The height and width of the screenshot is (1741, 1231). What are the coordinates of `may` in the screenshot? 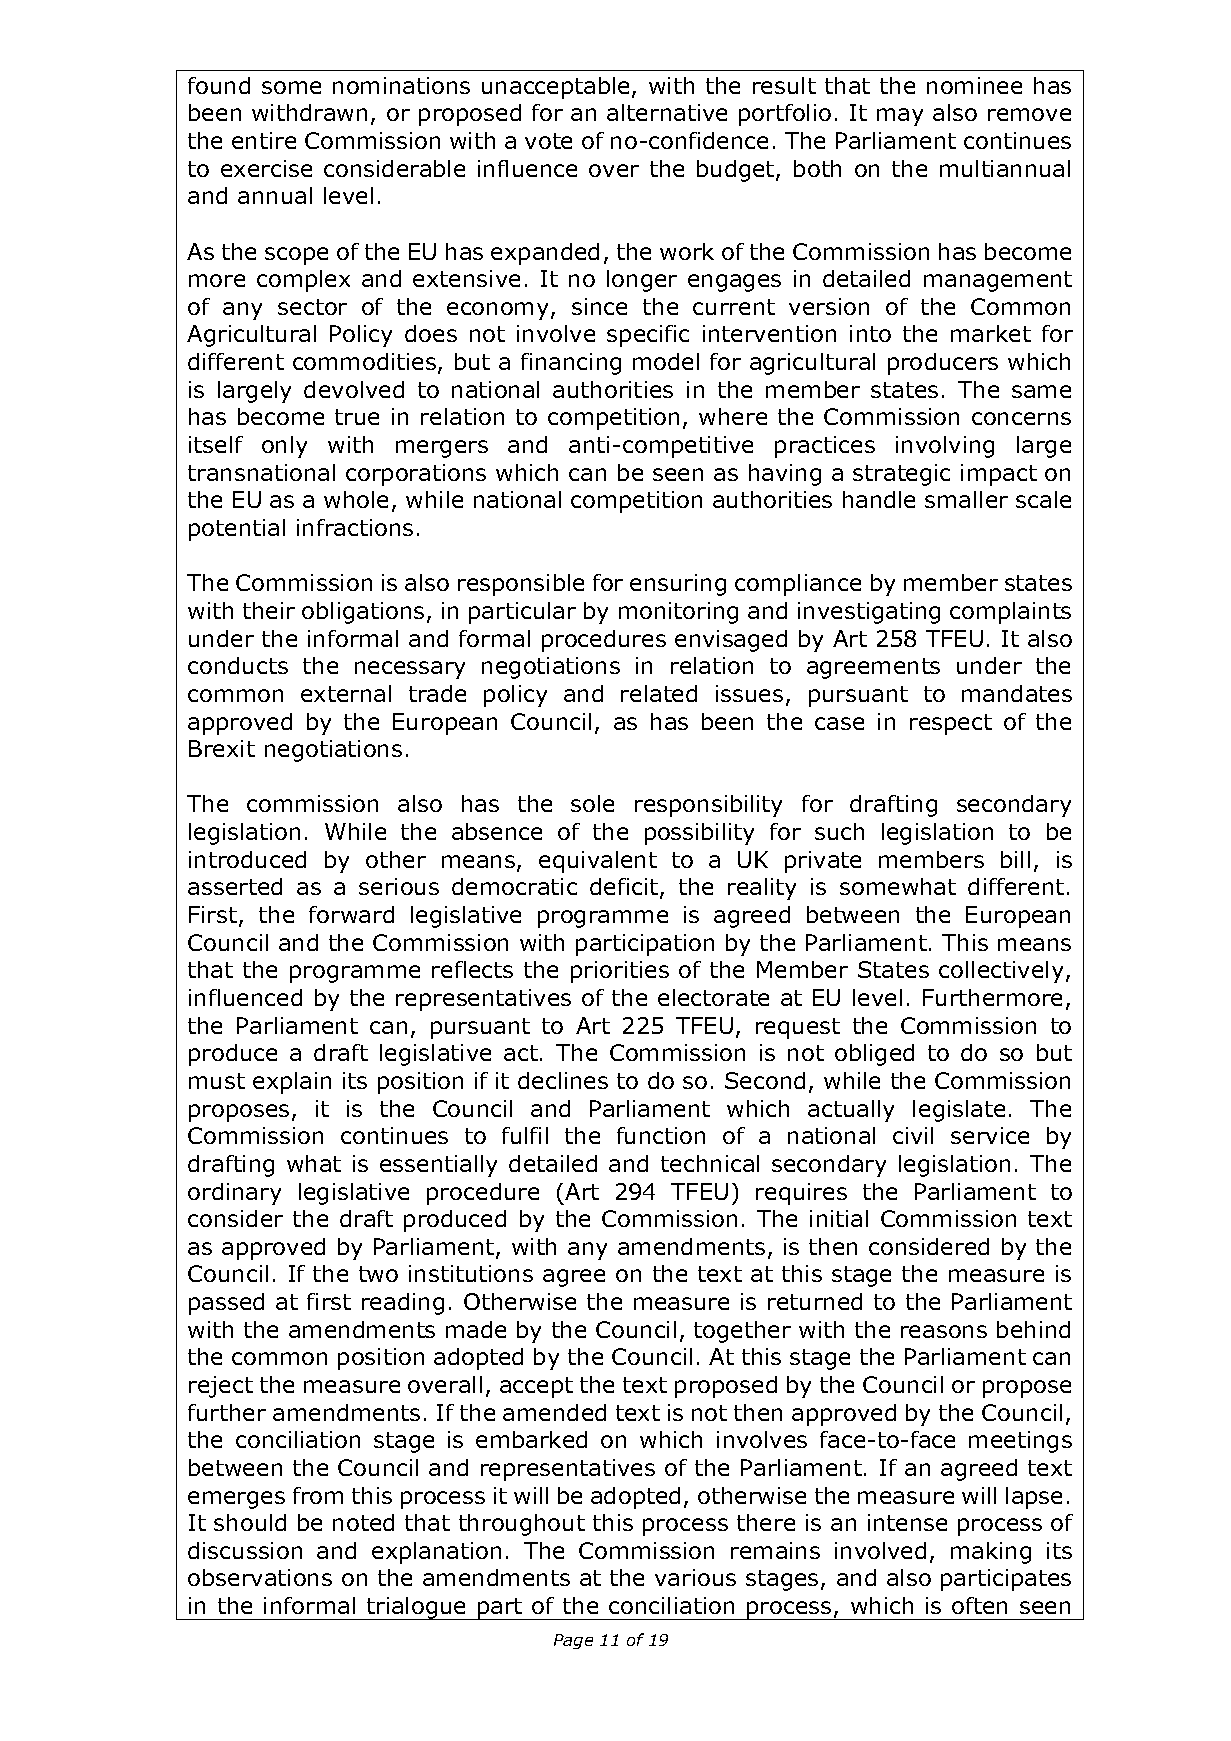 It's located at (900, 117).
